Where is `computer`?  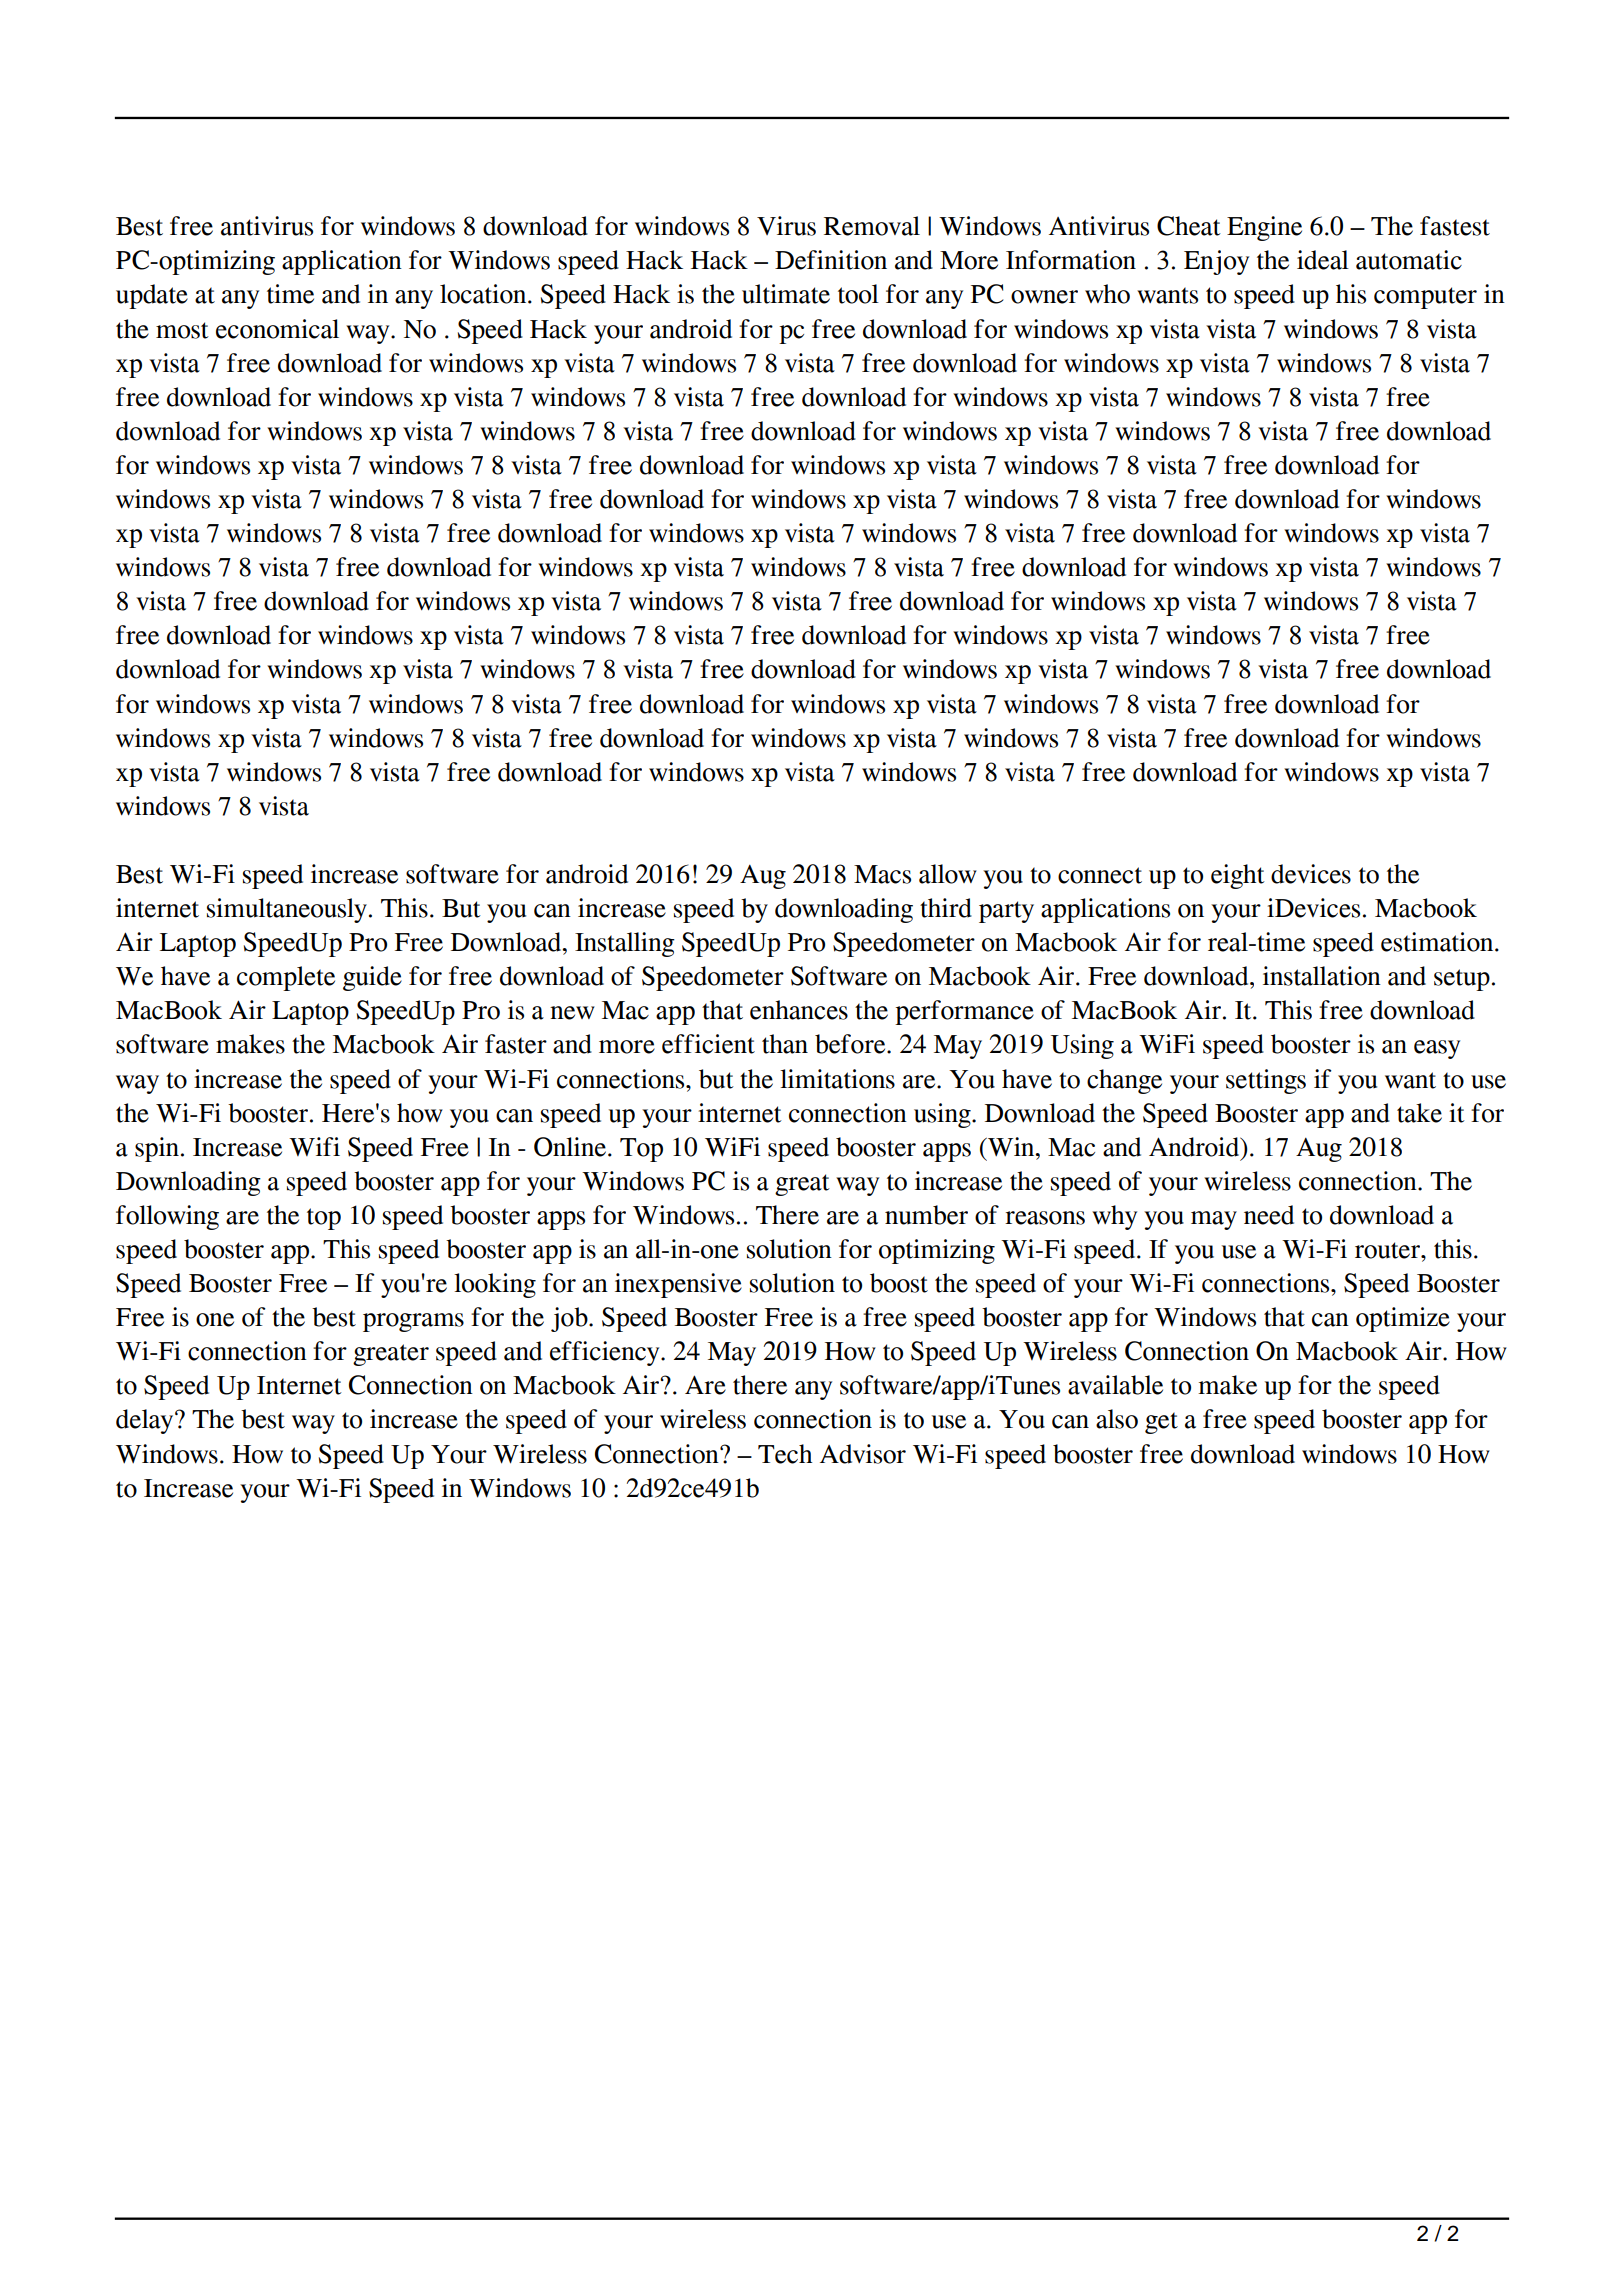 computer is located at coordinates (1425, 298).
